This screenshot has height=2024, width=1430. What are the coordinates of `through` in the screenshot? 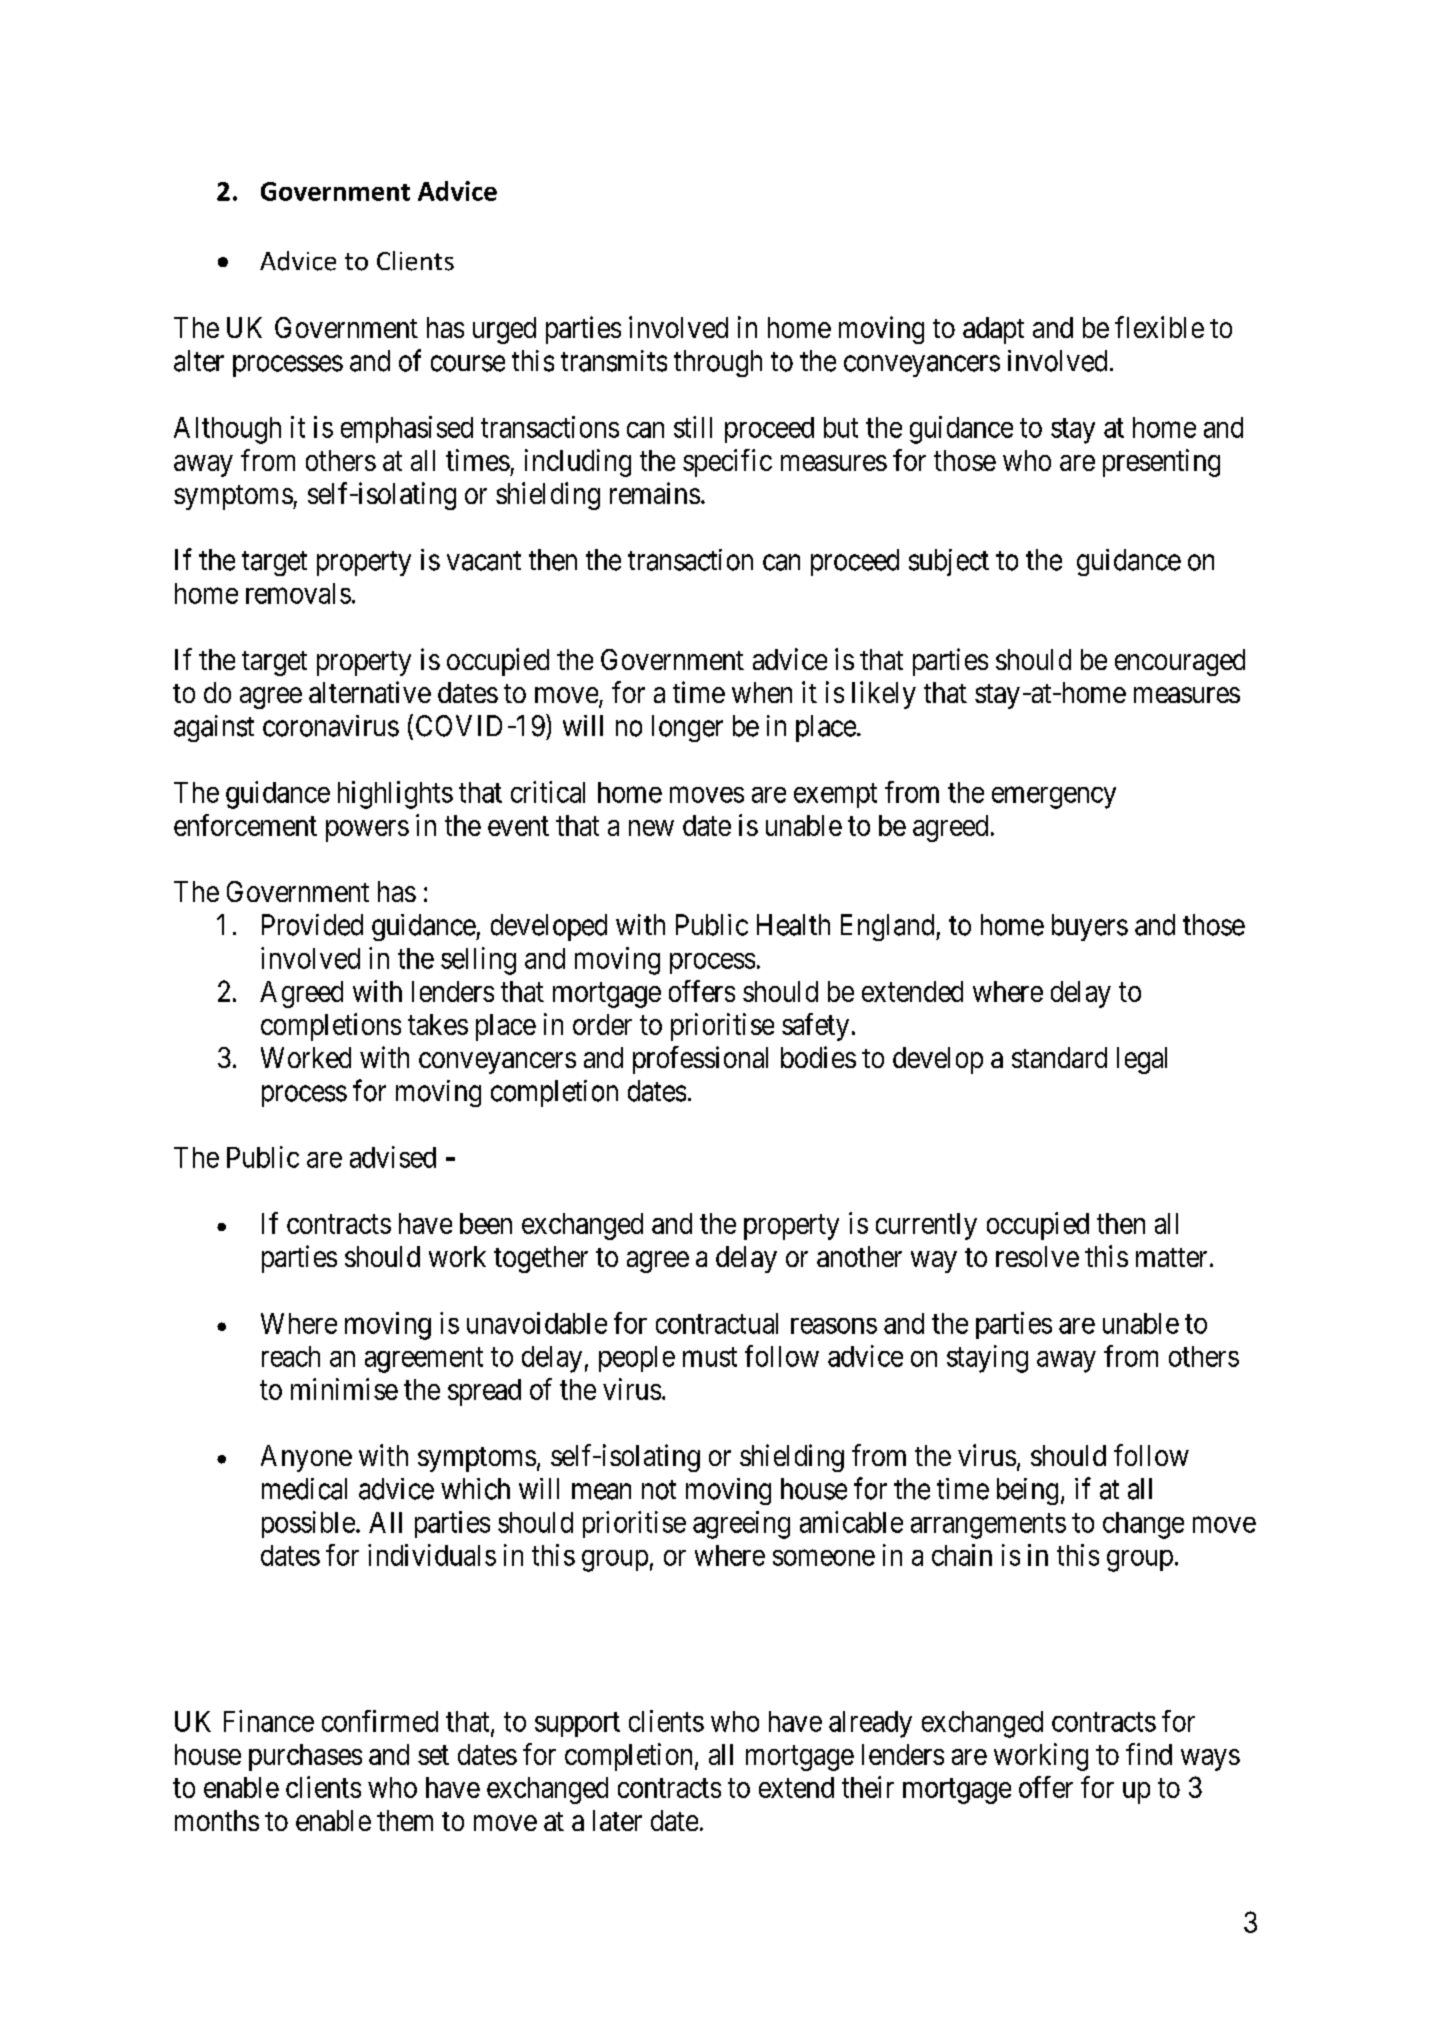 It's located at (718, 363).
